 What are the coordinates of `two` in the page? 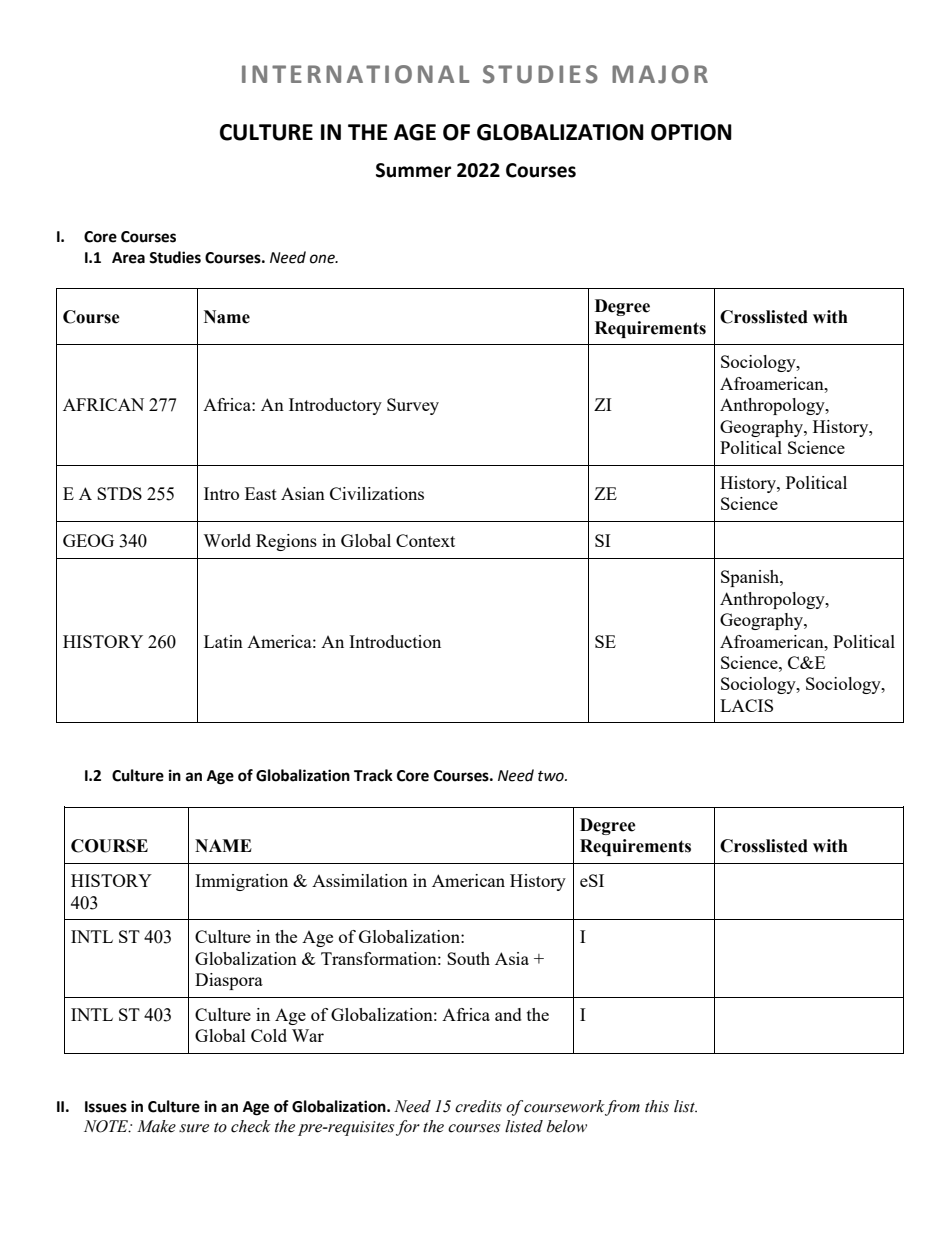 It's located at (552, 776).
